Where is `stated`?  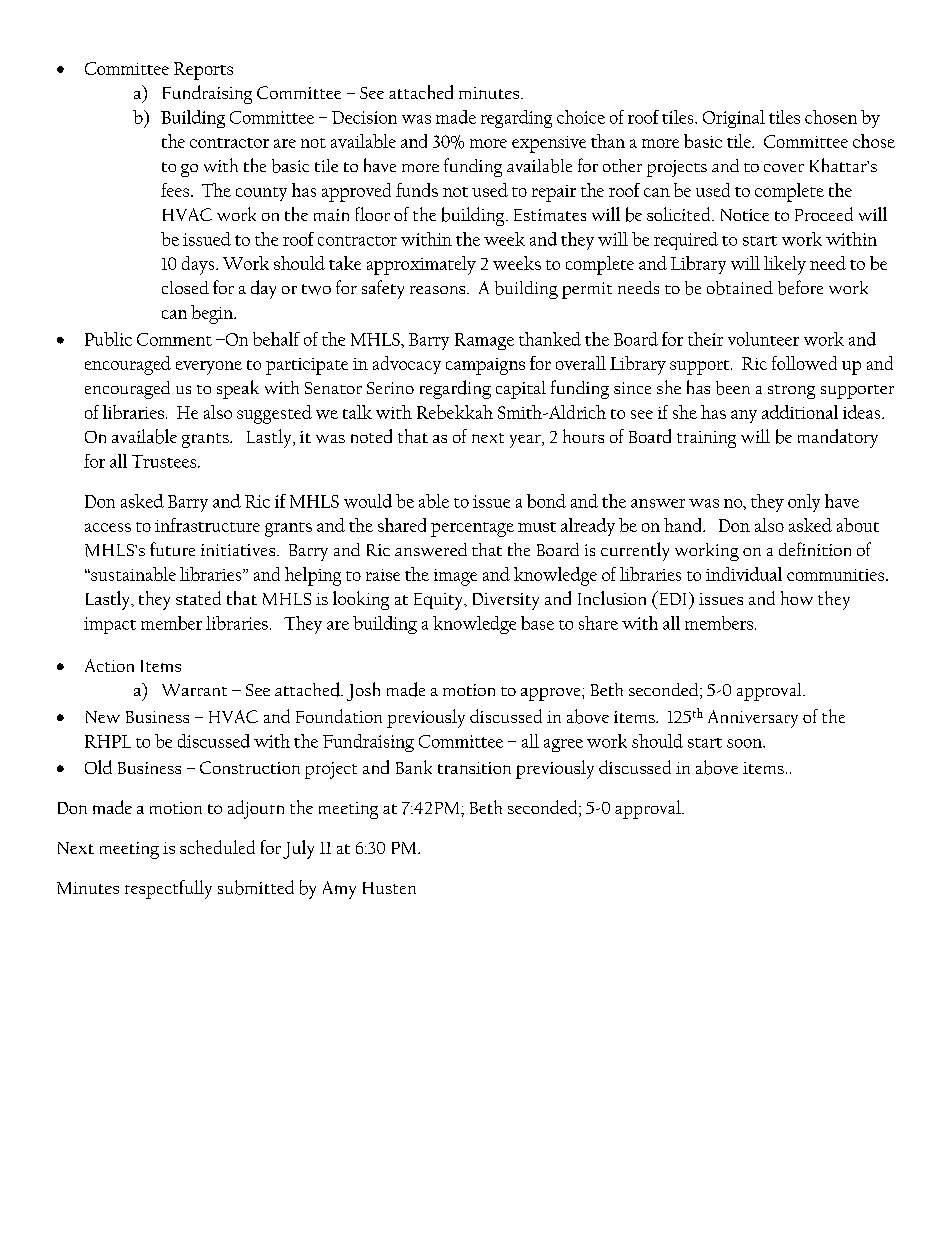 stated is located at coordinates (198, 598).
